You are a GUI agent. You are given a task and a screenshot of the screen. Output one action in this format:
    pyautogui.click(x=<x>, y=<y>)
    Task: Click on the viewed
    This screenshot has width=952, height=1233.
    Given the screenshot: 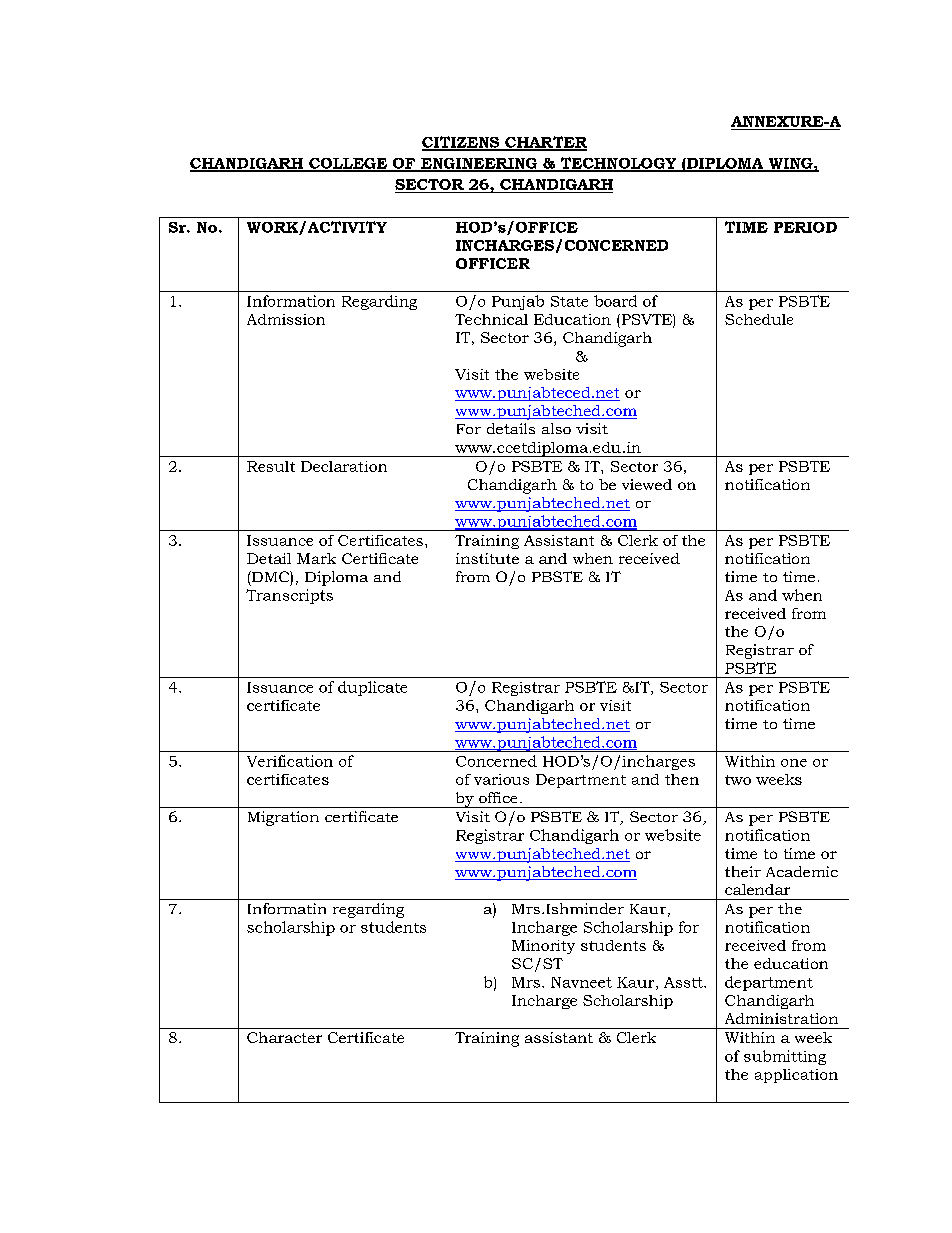 What is the action you would take?
    pyautogui.click(x=647, y=484)
